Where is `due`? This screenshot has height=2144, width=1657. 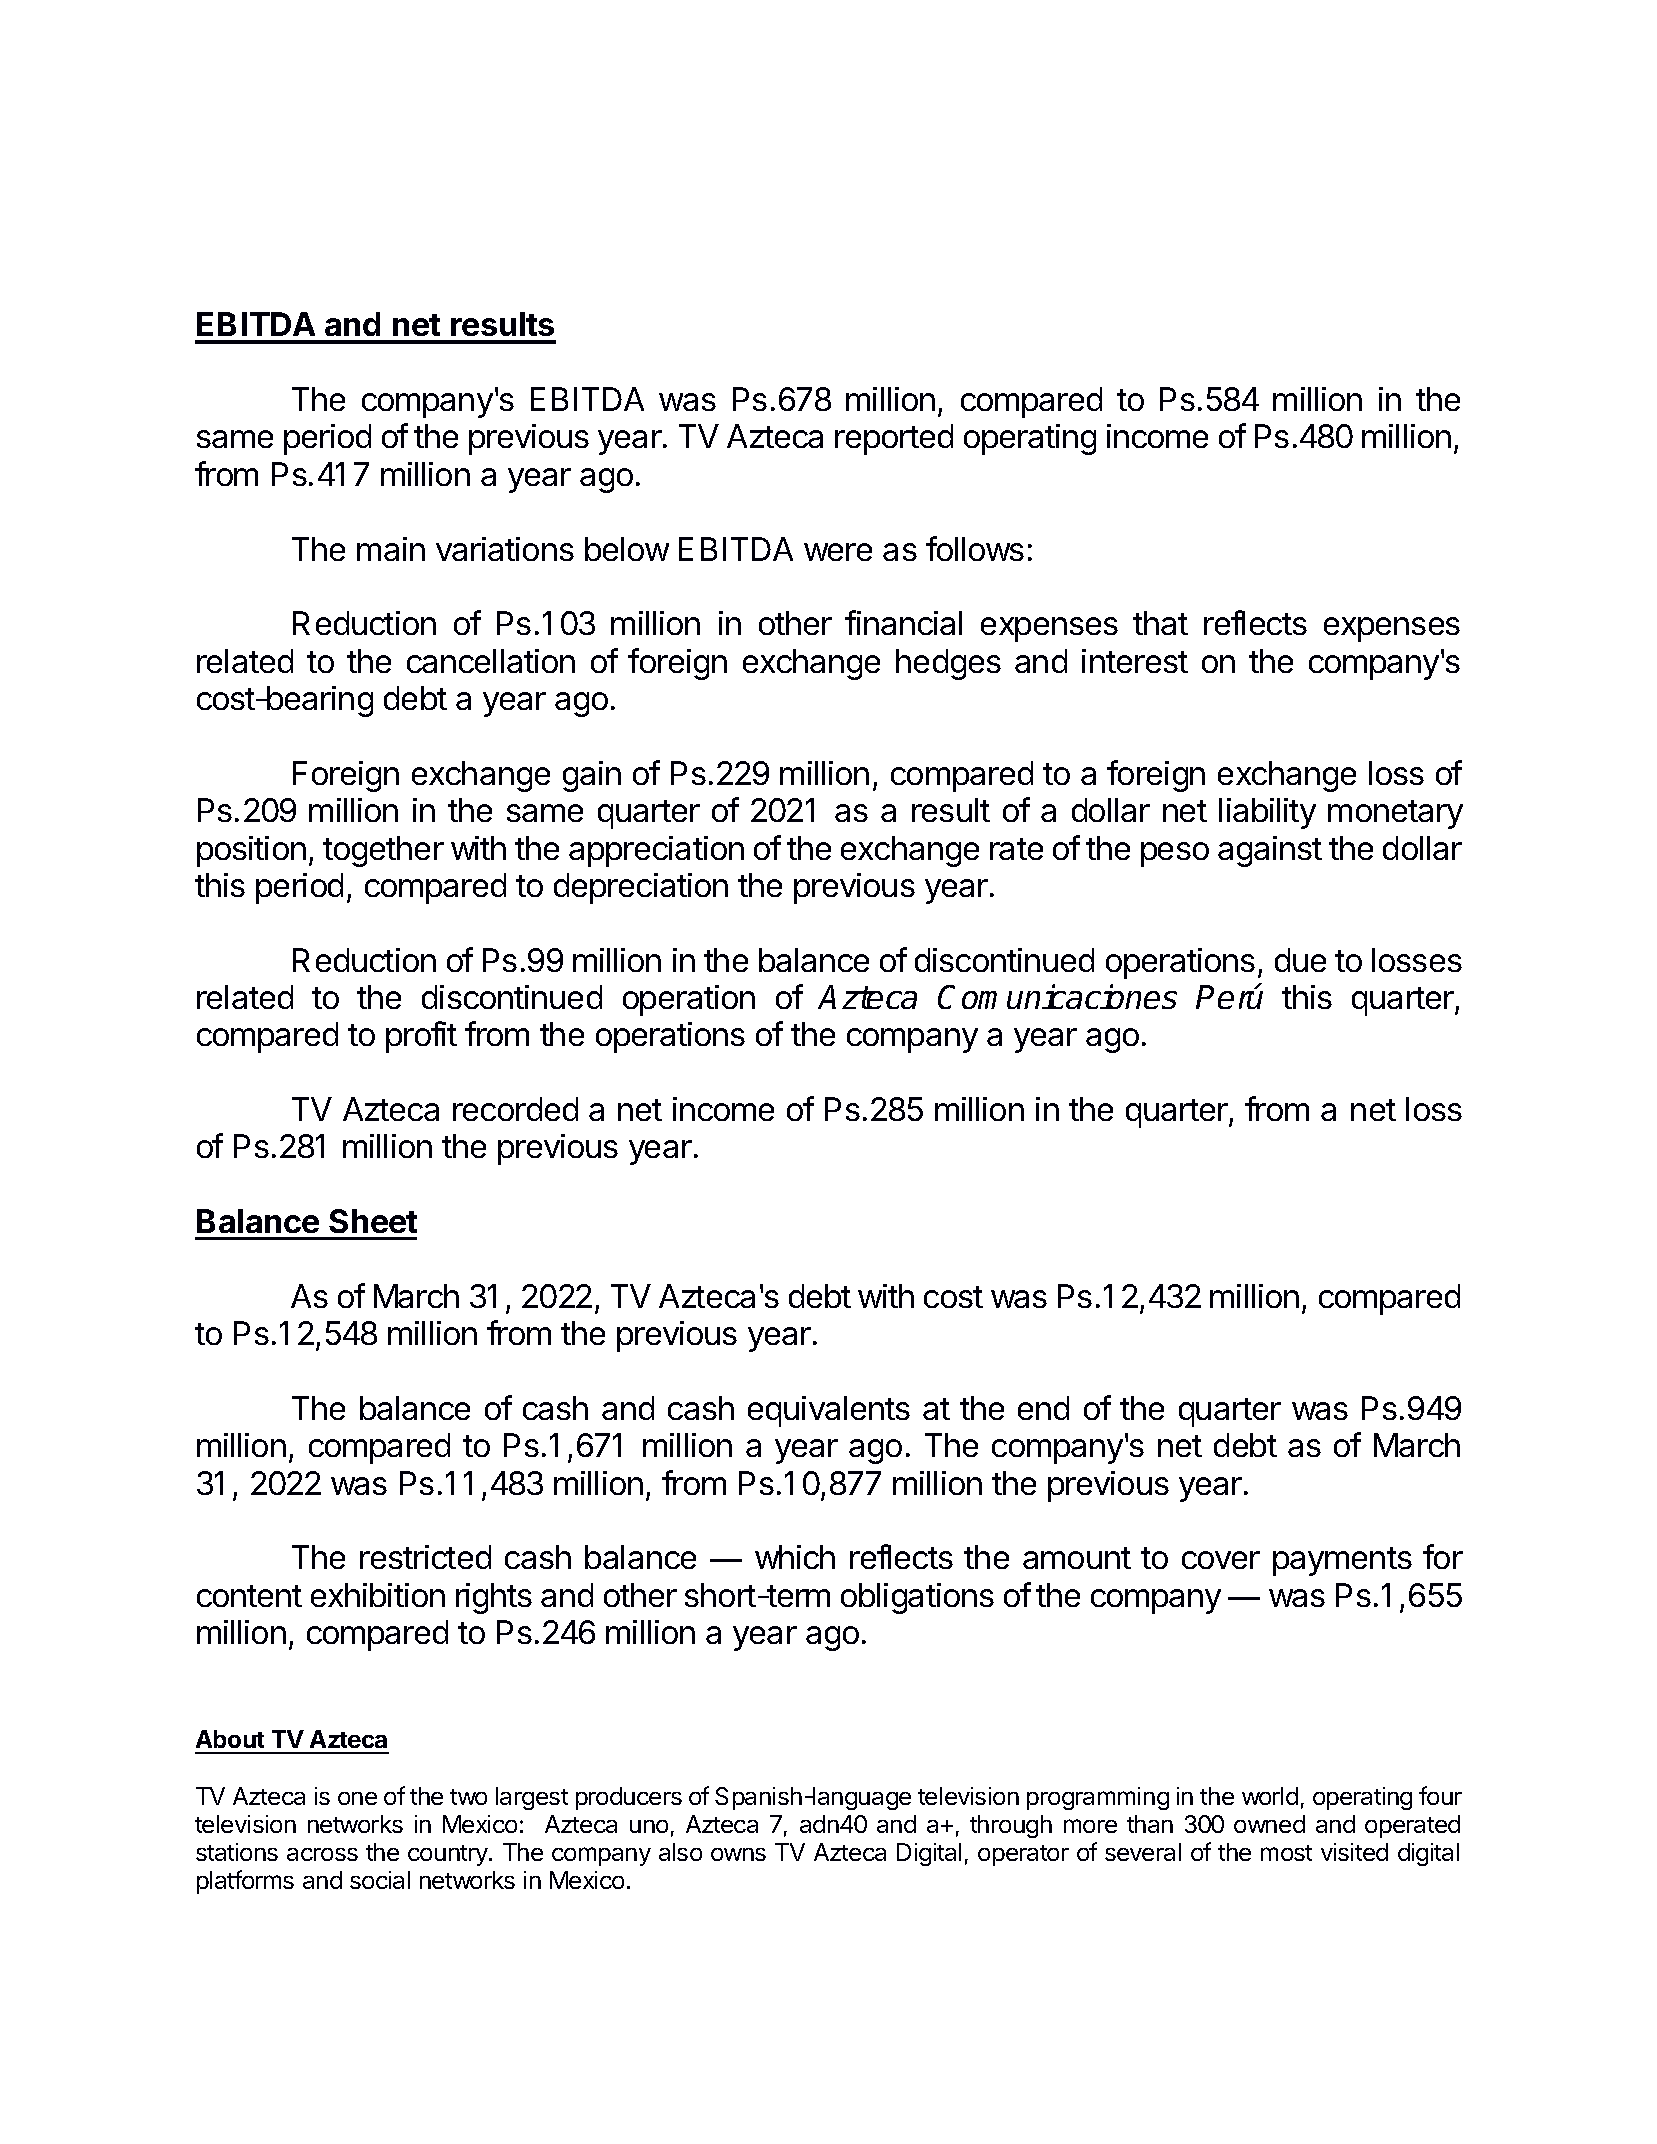 due is located at coordinates (1300, 960).
